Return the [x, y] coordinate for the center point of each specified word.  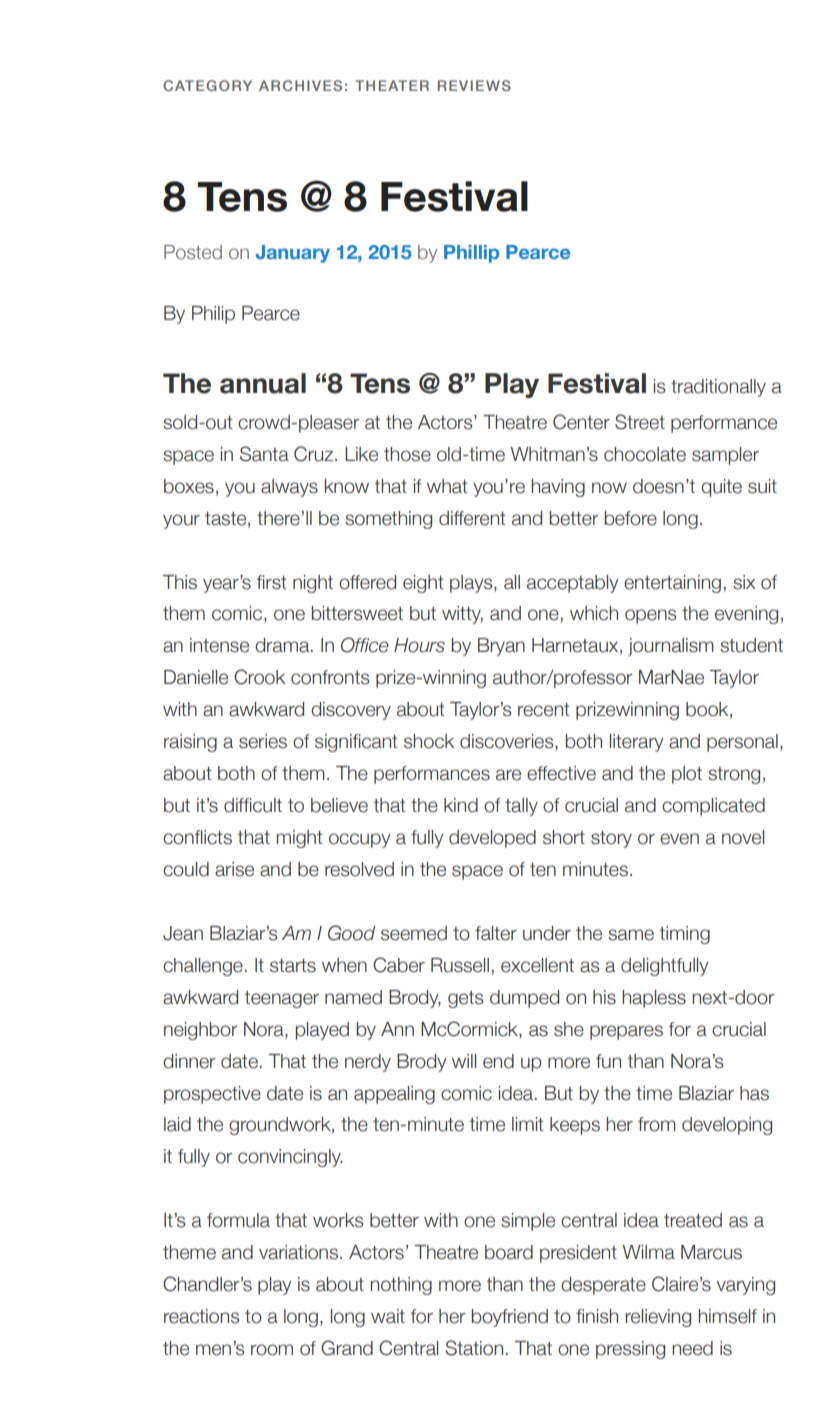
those [407, 454]
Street [640, 422]
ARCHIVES [300, 85]
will [464, 1061]
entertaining [672, 584]
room [272, 1350]
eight [423, 584]
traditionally [718, 388]
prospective [212, 1095]
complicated [713, 807]
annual [263, 383]
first [272, 582]
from [657, 1124]
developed [492, 839]
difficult [253, 805]
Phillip [471, 254]
